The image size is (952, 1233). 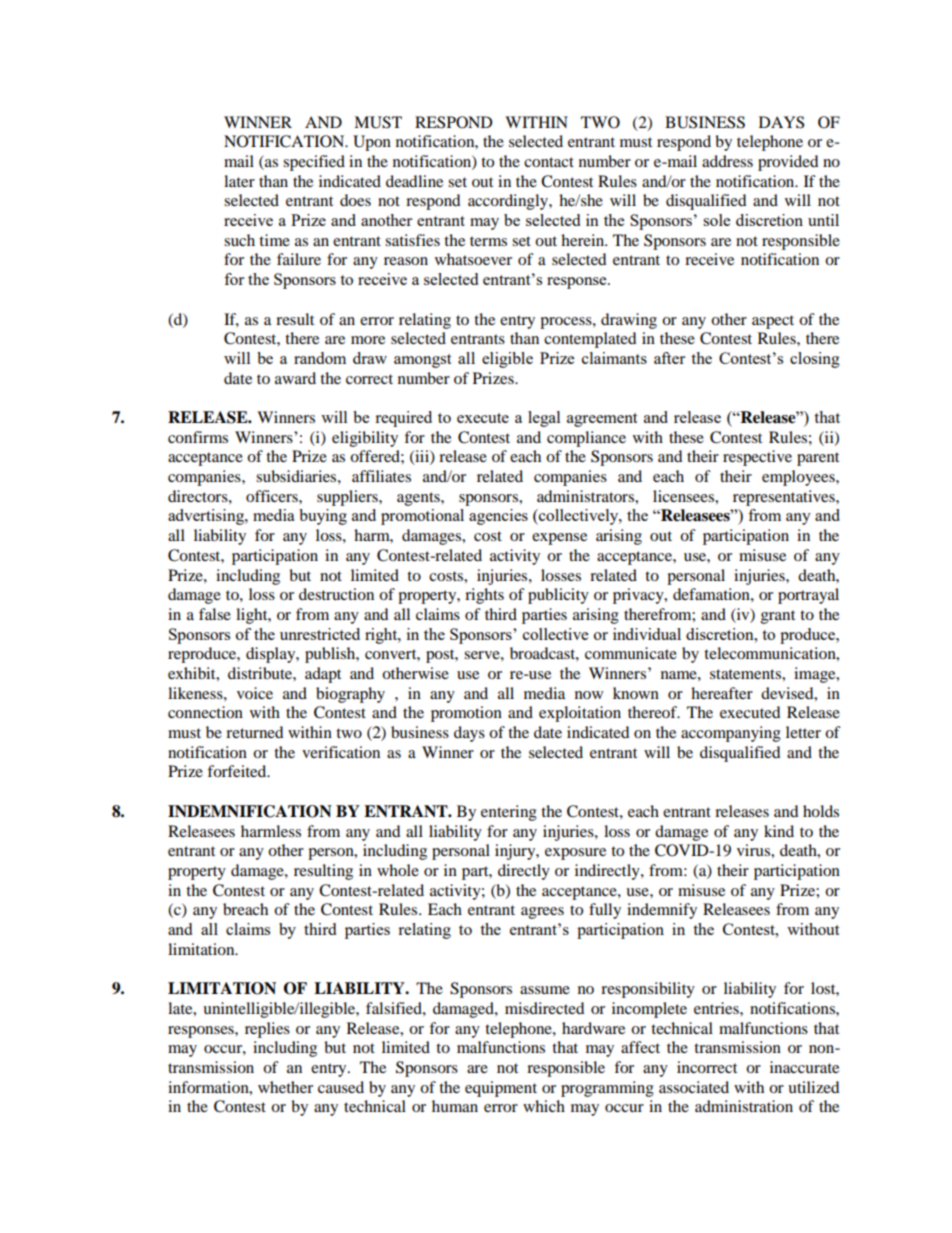 What do you see at coordinates (273, 496) in the screenshot?
I see `officers` at bounding box center [273, 496].
